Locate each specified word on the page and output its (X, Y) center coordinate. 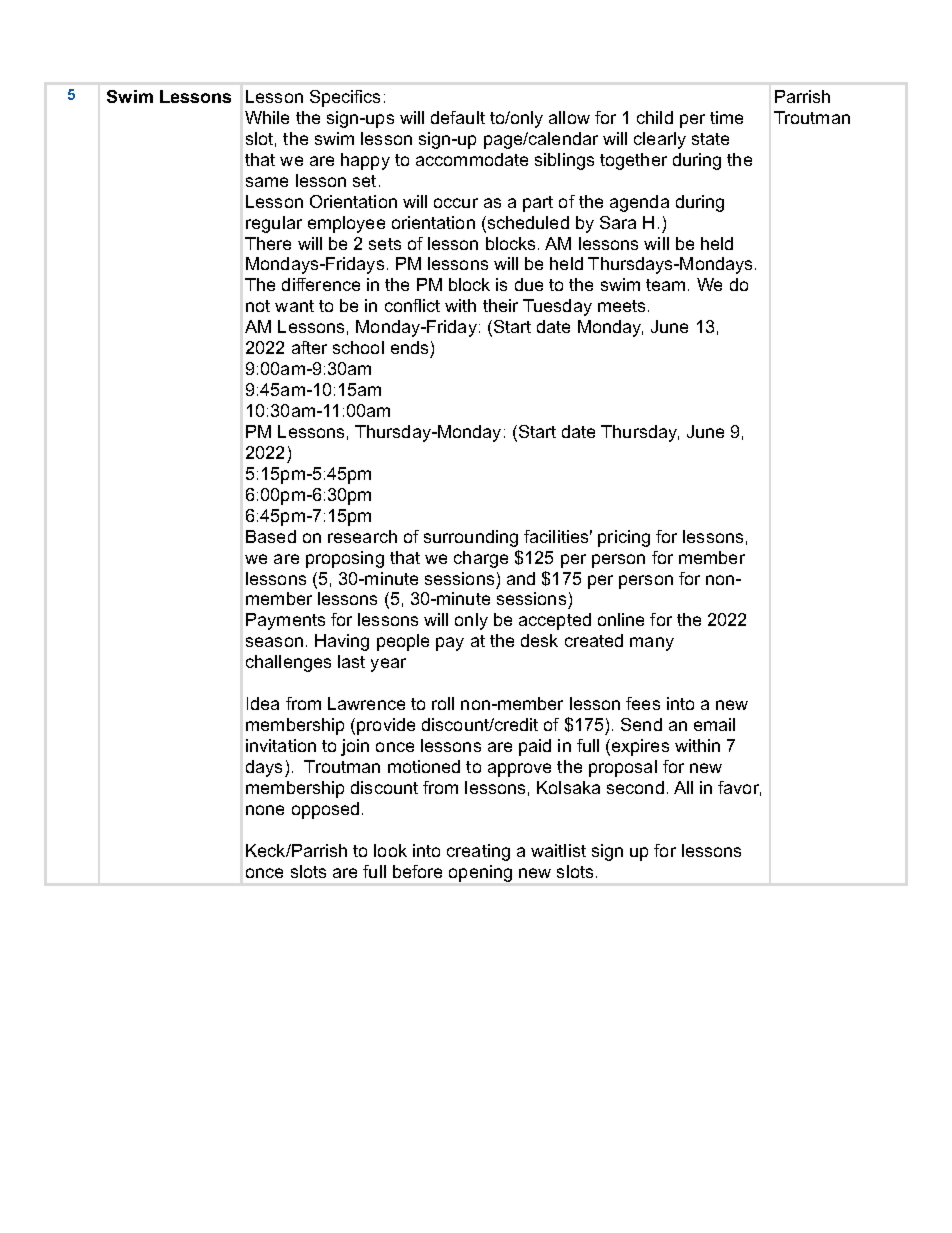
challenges (288, 663)
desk (539, 640)
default (458, 117)
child (655, 117)
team (665, 285)
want (294, 306)
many (652, 644)
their (500, 305)
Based (271, 536)
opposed (325, 810)
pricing (624, 538)
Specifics (345, 98)
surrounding (471, 538)
